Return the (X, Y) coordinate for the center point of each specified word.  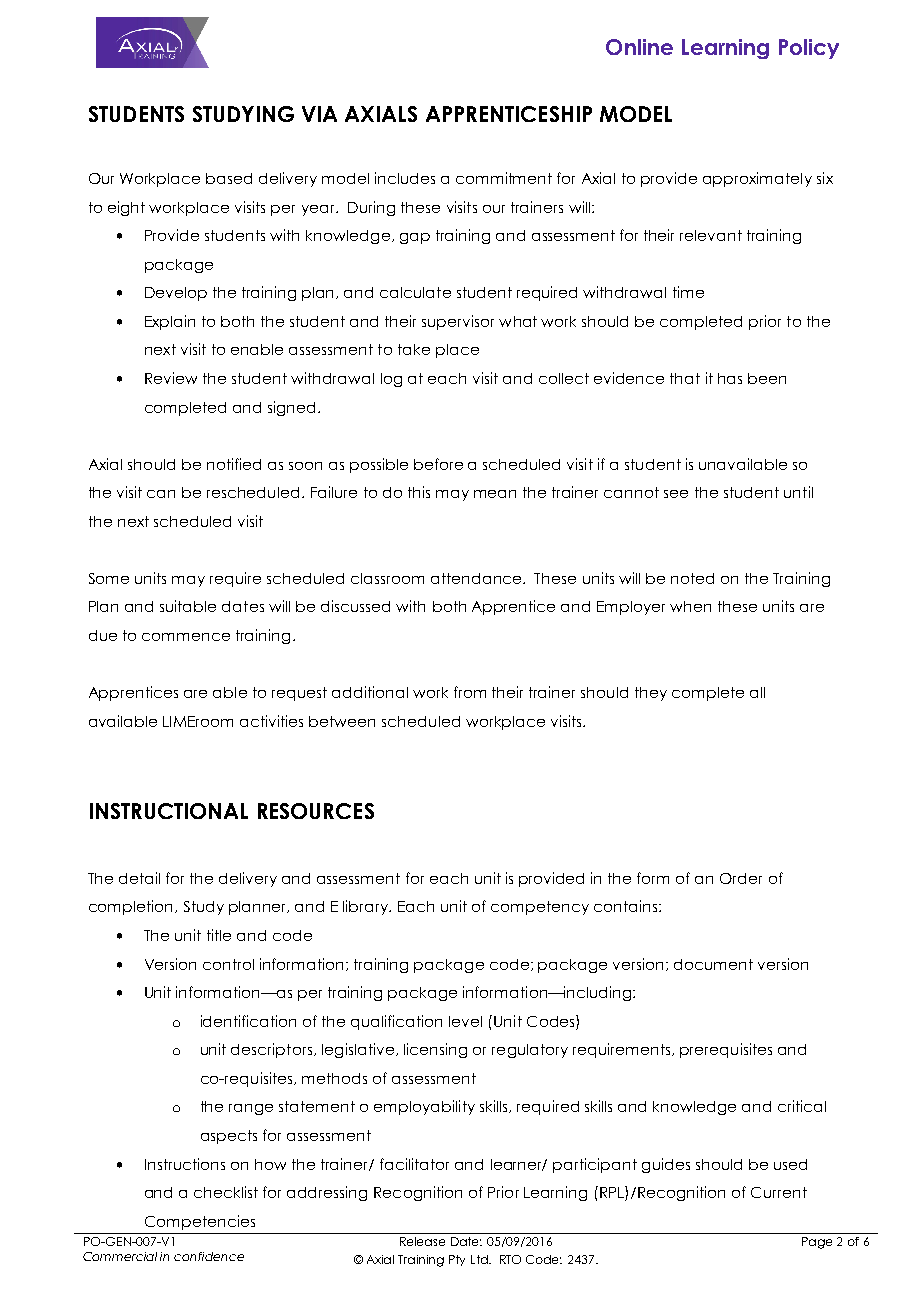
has (730, 378)
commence (186, 637)
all (757, 692)
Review (171, 378)
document (713, 964)
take (414, 349)
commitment (504, 178)
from (470, 692)
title (219, 935)
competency (540, 908)
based (229, 178)
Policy (809, 49)
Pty (457, 1260)
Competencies (200, 1222)
